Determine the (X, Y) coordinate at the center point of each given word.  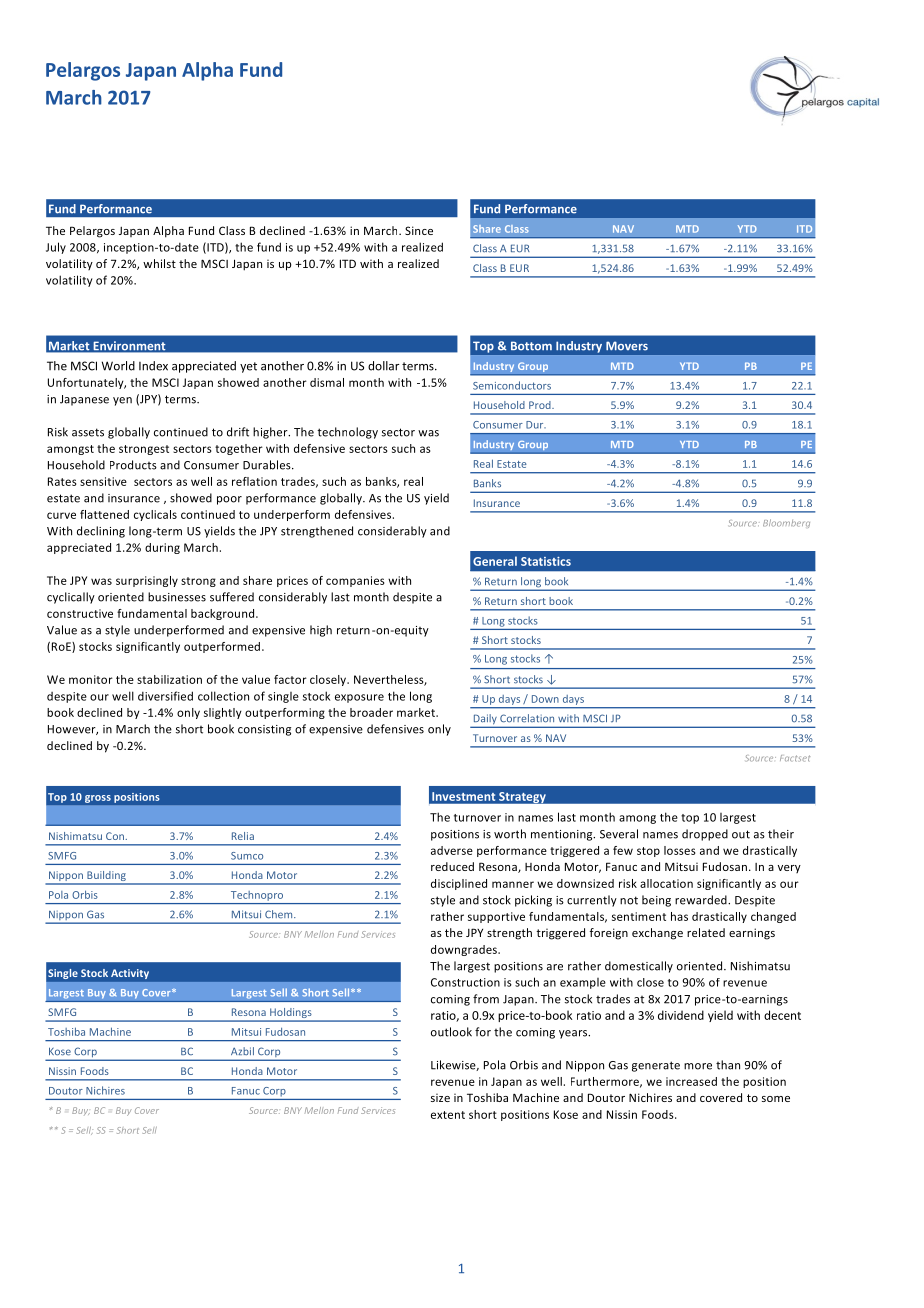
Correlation (527, 718)
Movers (627, 346)
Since (419, 230)
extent (448, 1115)
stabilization (169, 679)
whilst (159, 263)
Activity (130, 974)
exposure (359, 698)
